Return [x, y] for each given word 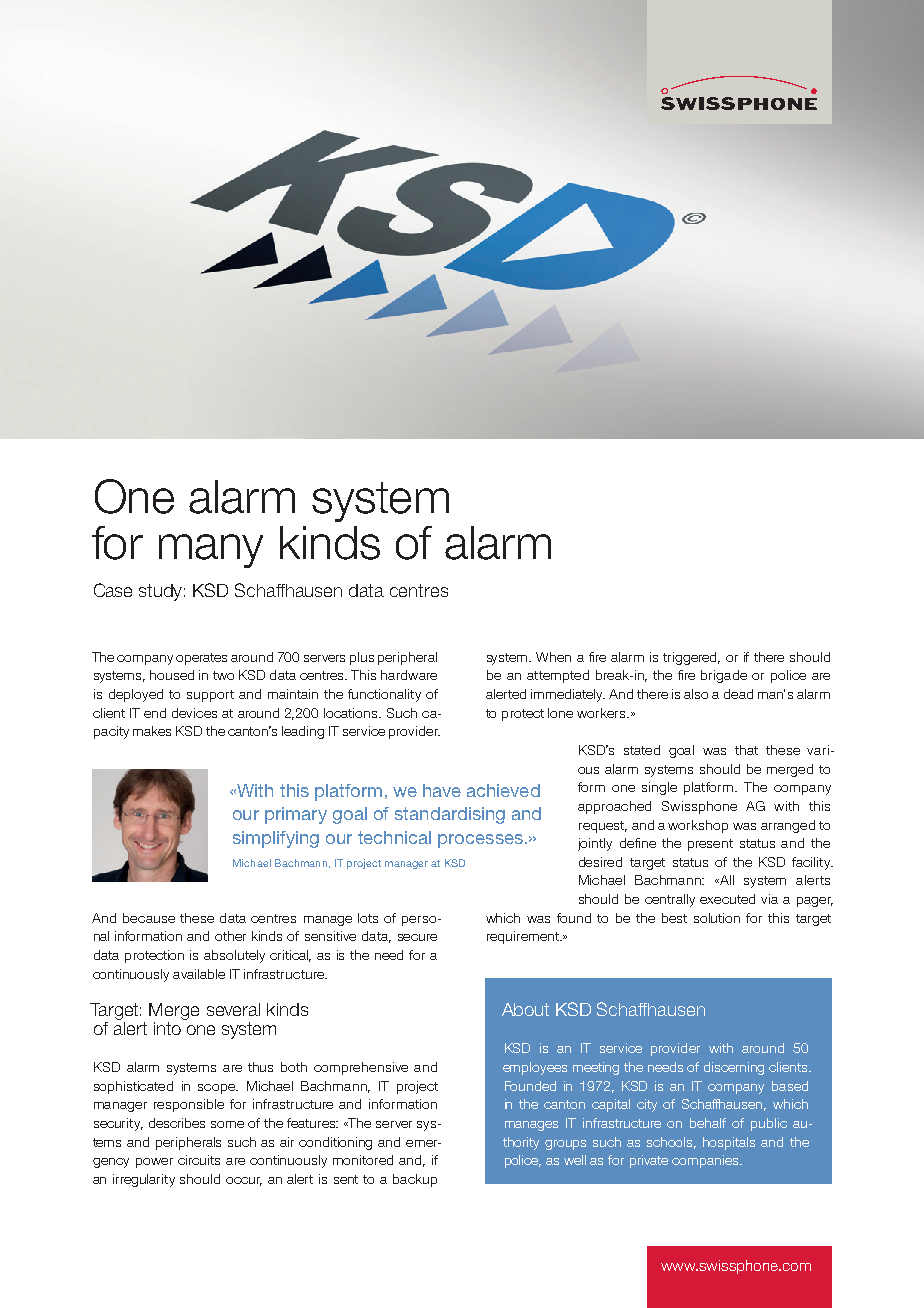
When [553, 657]
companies [706, 1161]
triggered [691, 658]
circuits [199, 1160]
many [211, 551]
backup [415, 1180]
